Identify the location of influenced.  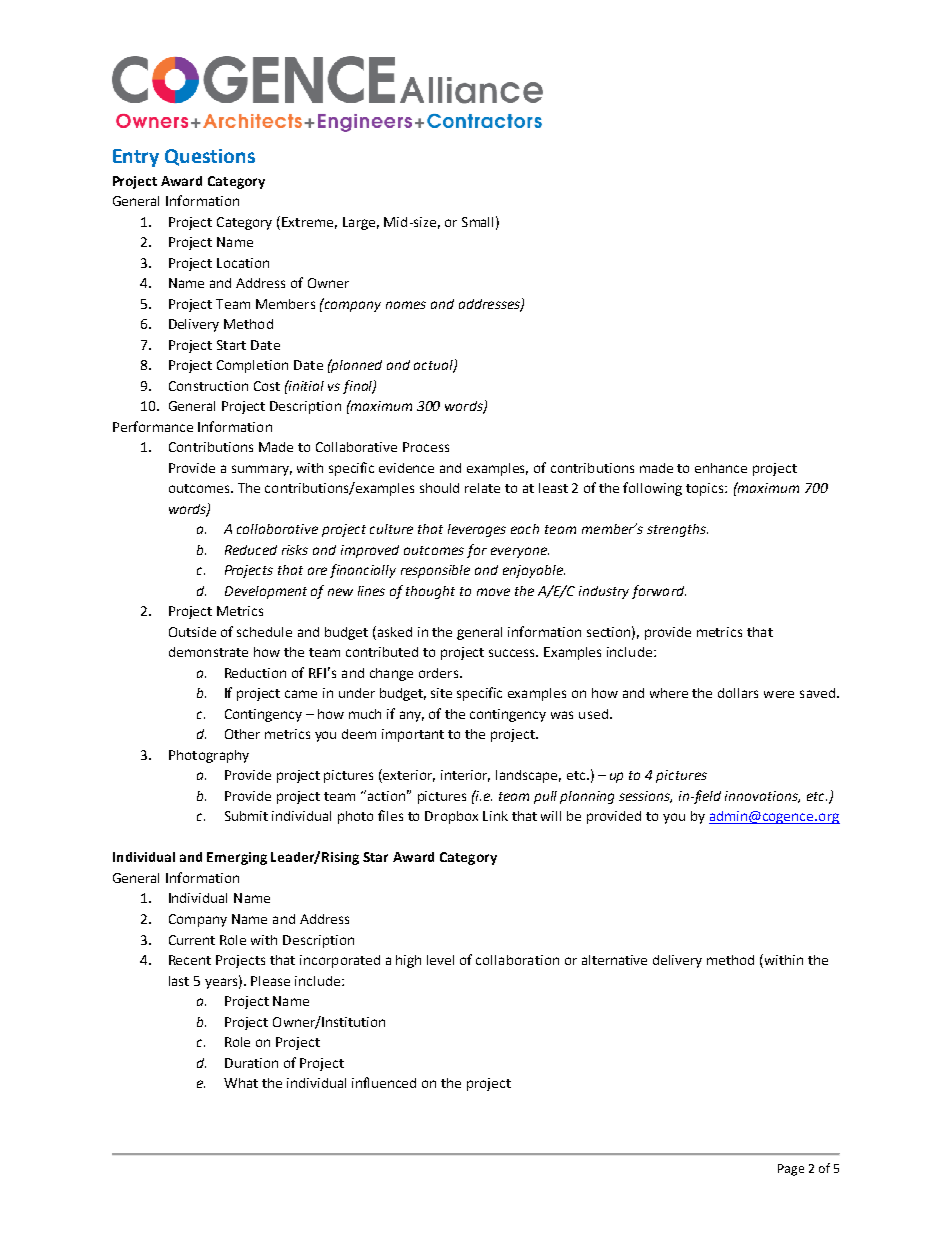
(384, 1082).
